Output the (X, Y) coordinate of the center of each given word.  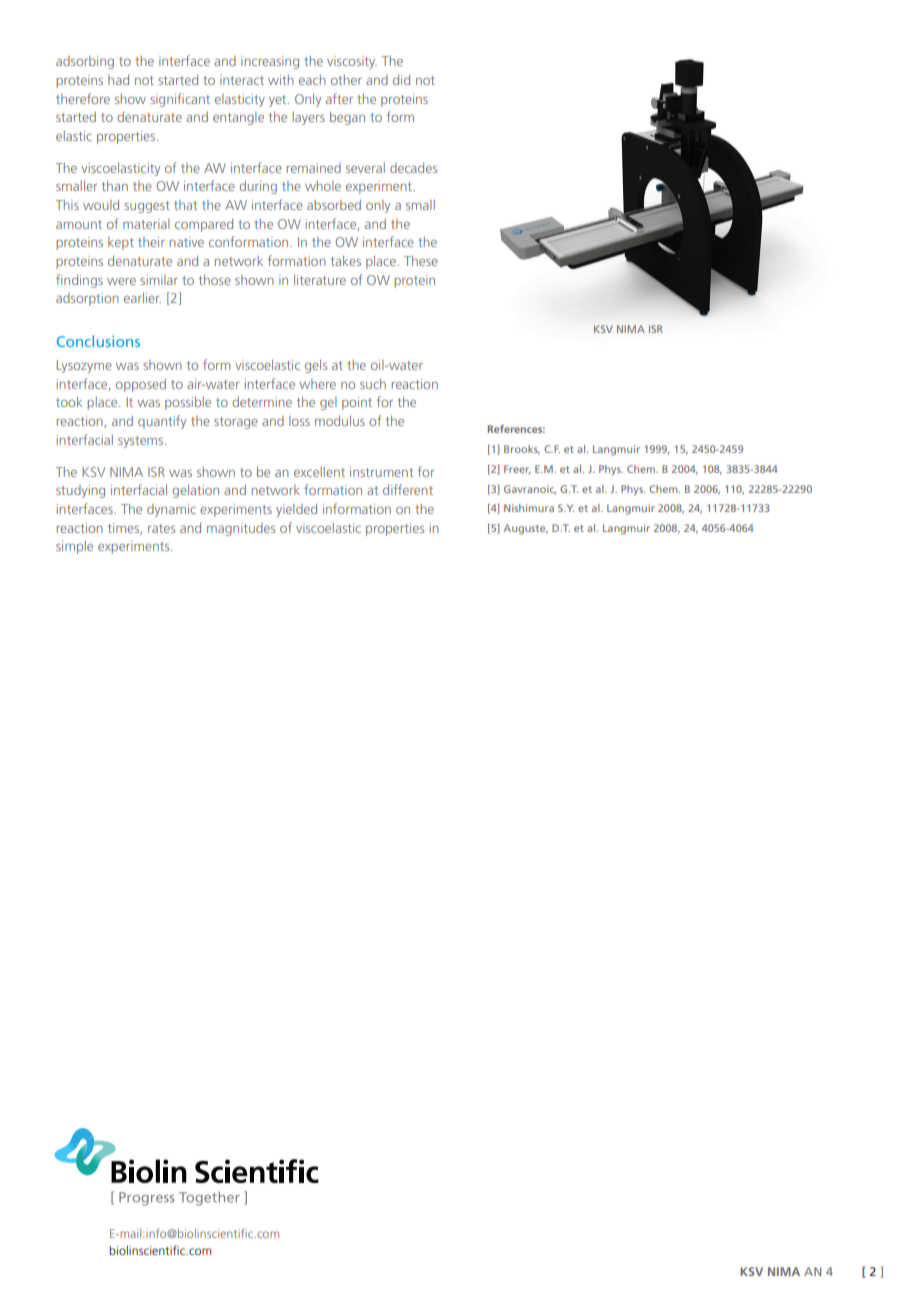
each (312, 80)
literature (320, 279)
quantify (162, 422)
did (401, 79)
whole (323, 186)
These (421, 260)
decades (413, 167)
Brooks (522, 450)
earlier (142, 297)
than (115, 185)
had (118, 79)
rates (161, 528)
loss (299, 421)
